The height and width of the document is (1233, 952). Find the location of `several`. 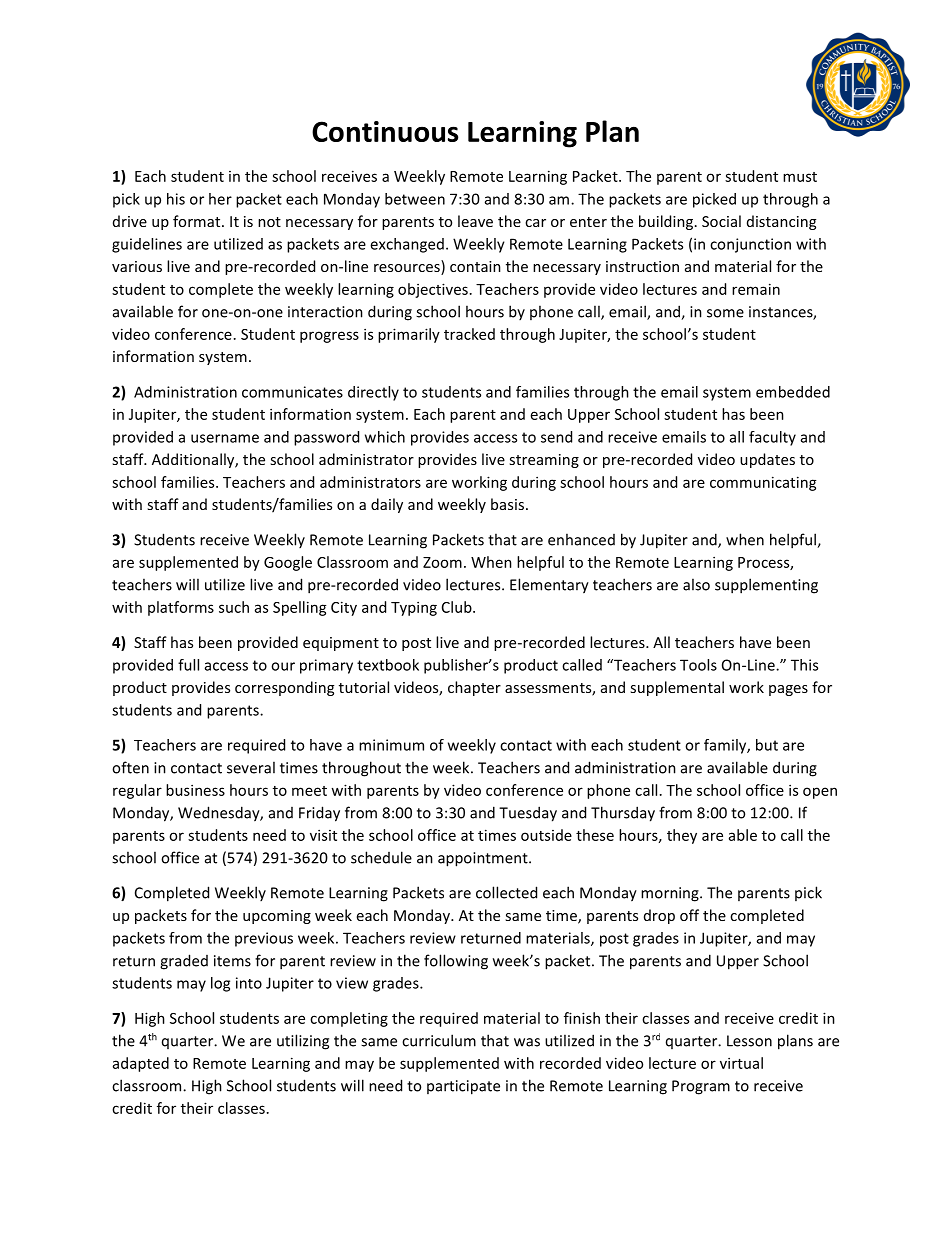

several is located at coordinates (251, 767).
